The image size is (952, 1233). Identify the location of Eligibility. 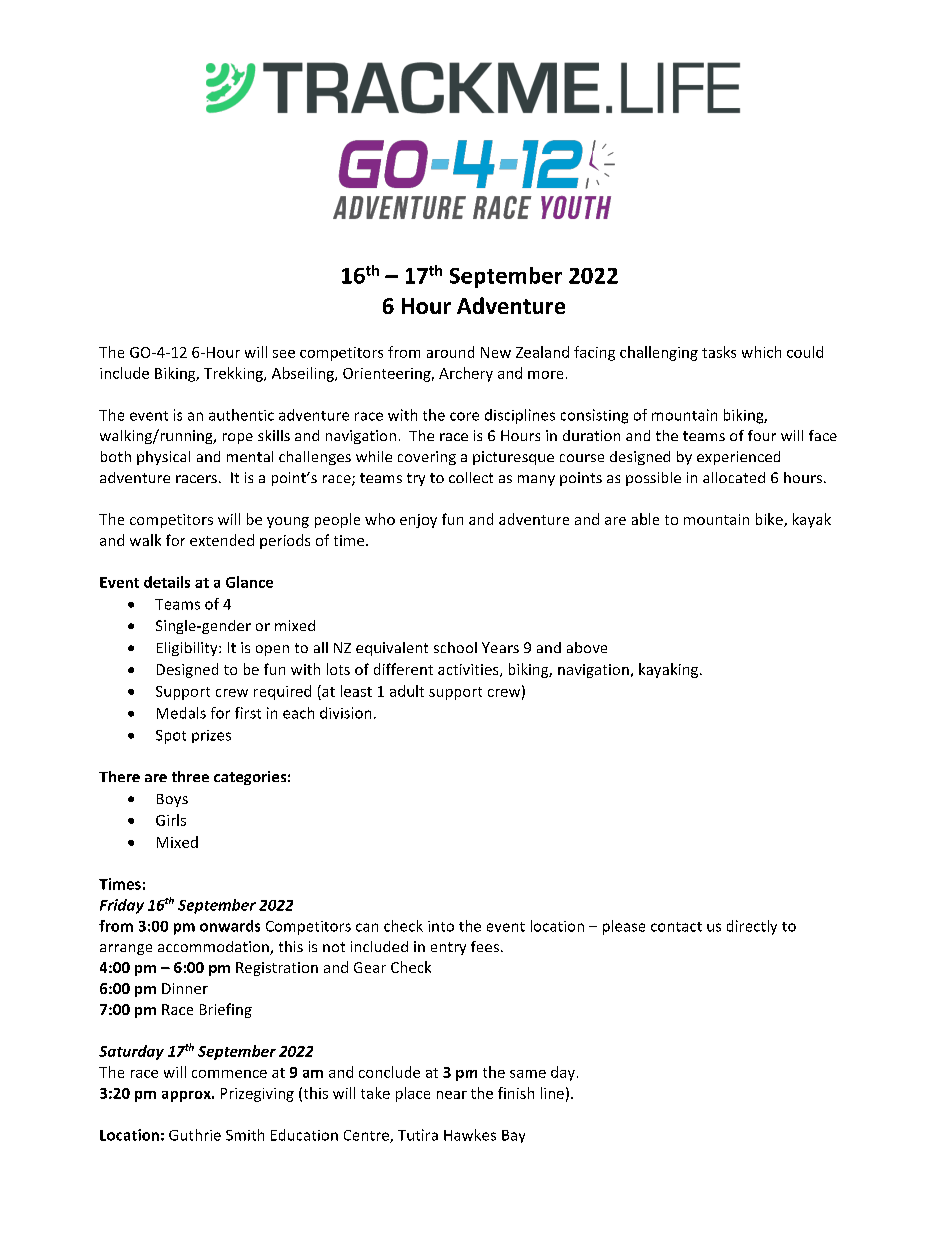
(188, 649).
